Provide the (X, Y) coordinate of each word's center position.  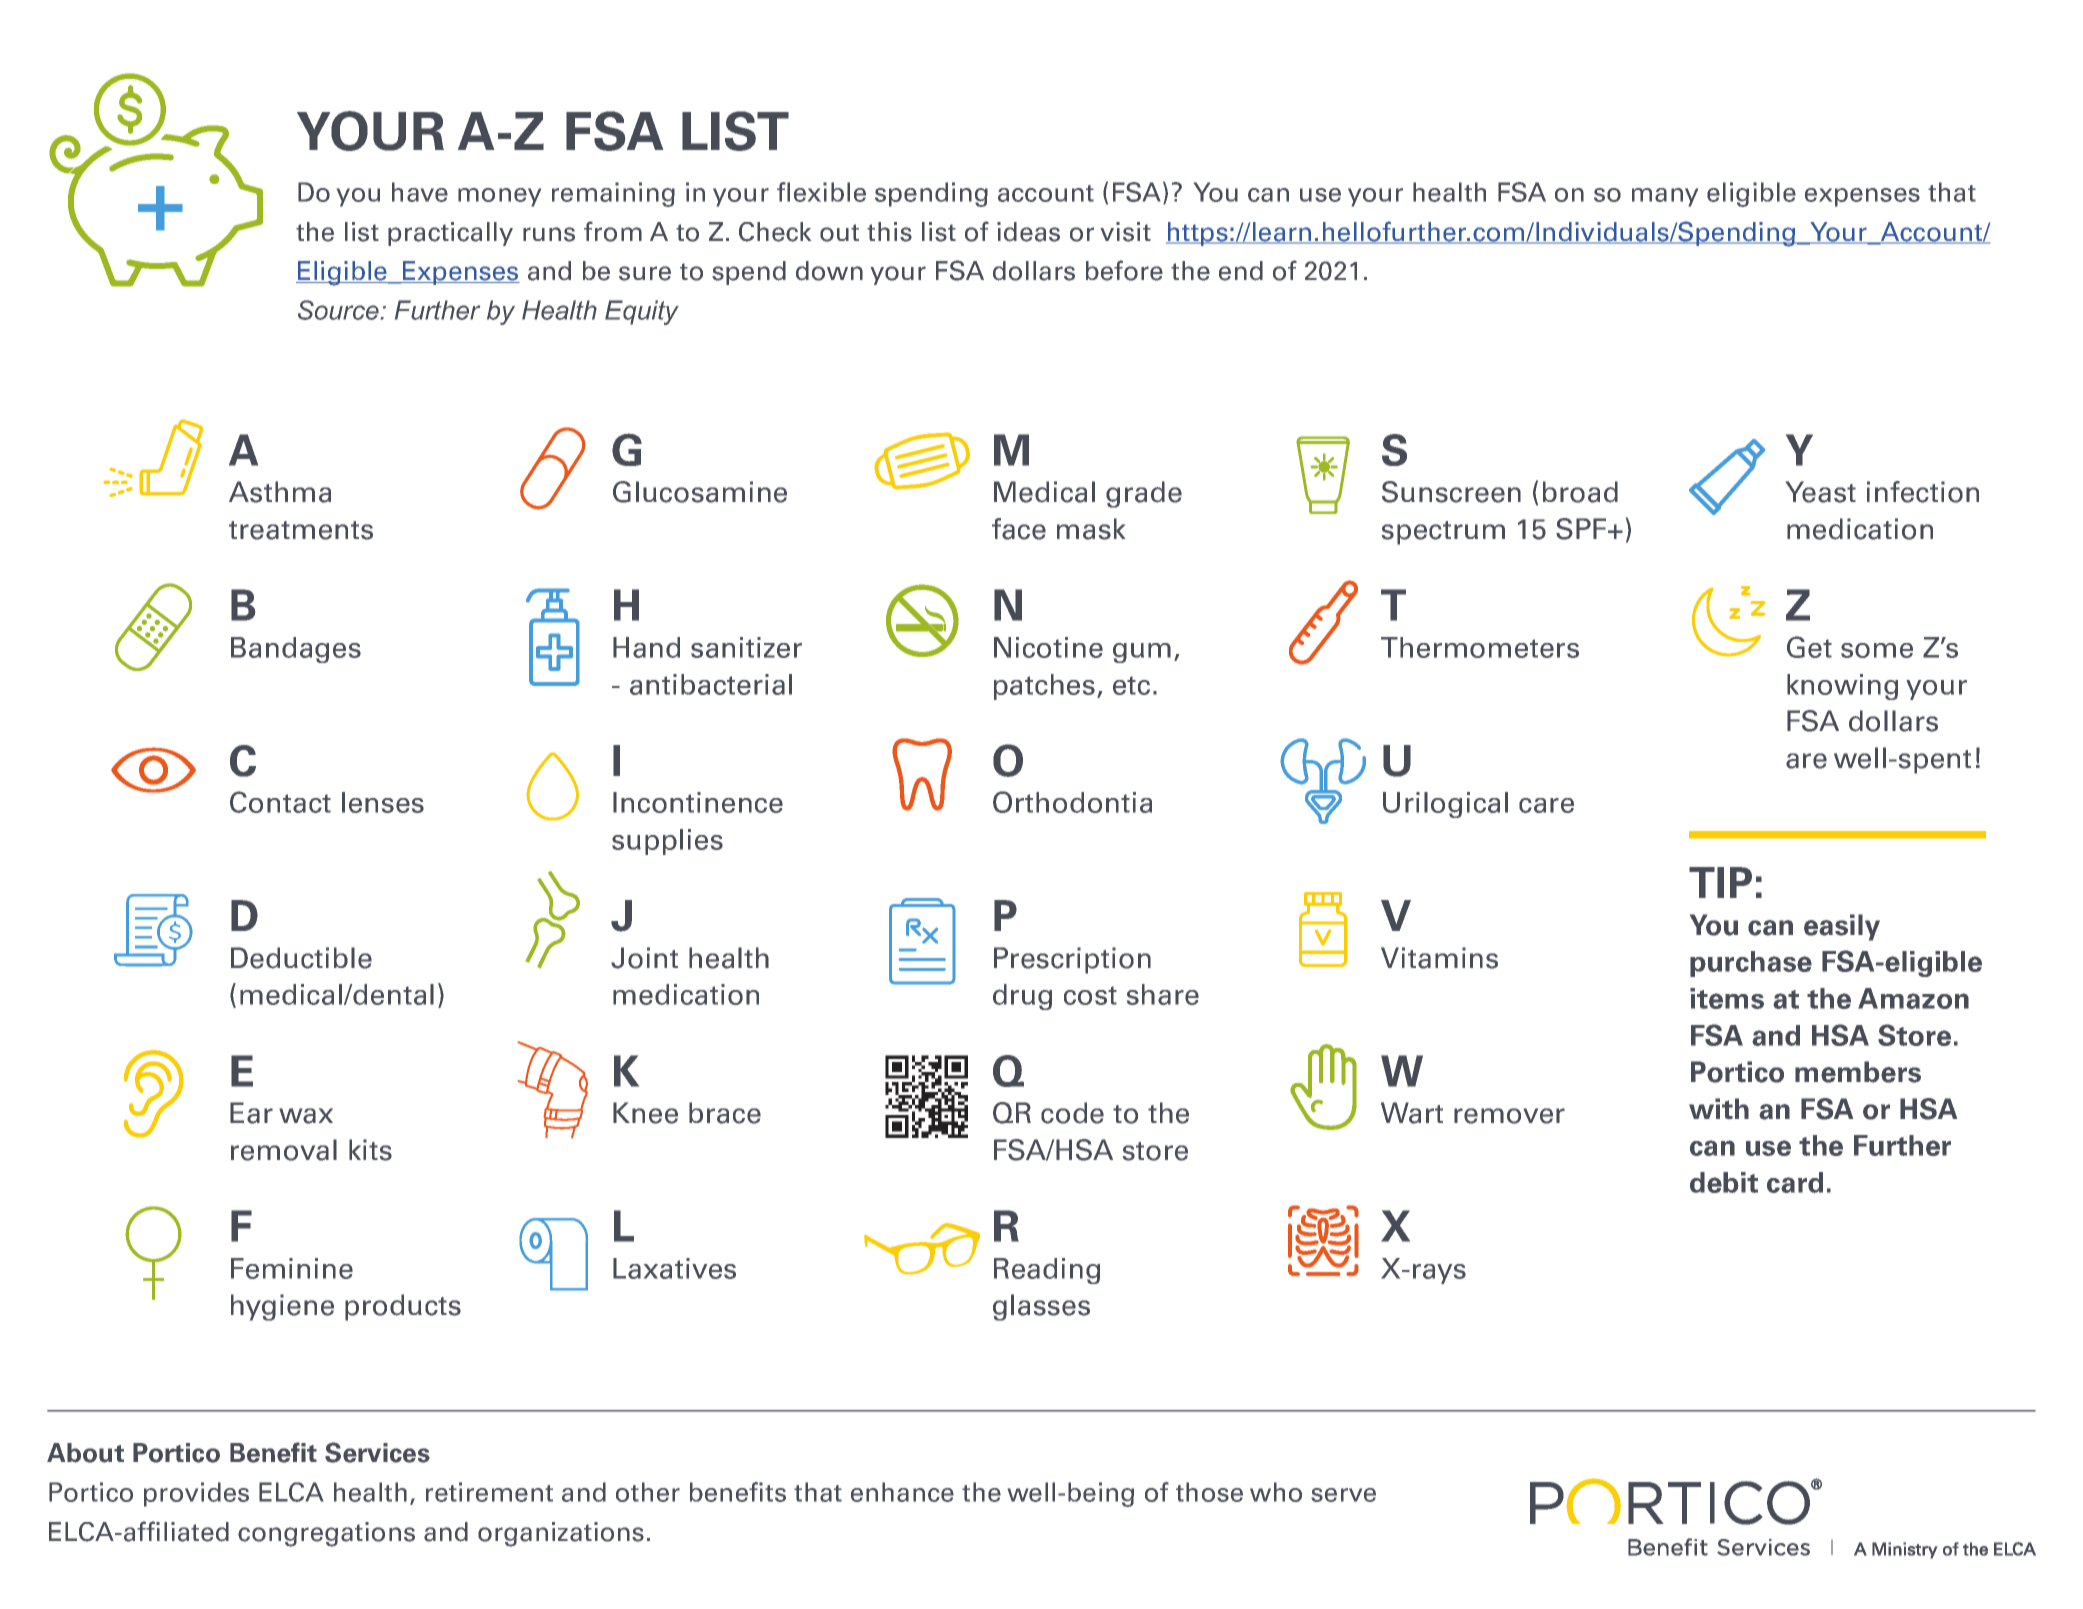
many (1665, 197)
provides (196, 1494)
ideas (1028, 232)
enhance (902, 1492)
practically (450, 234)
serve (1343, 1495)
